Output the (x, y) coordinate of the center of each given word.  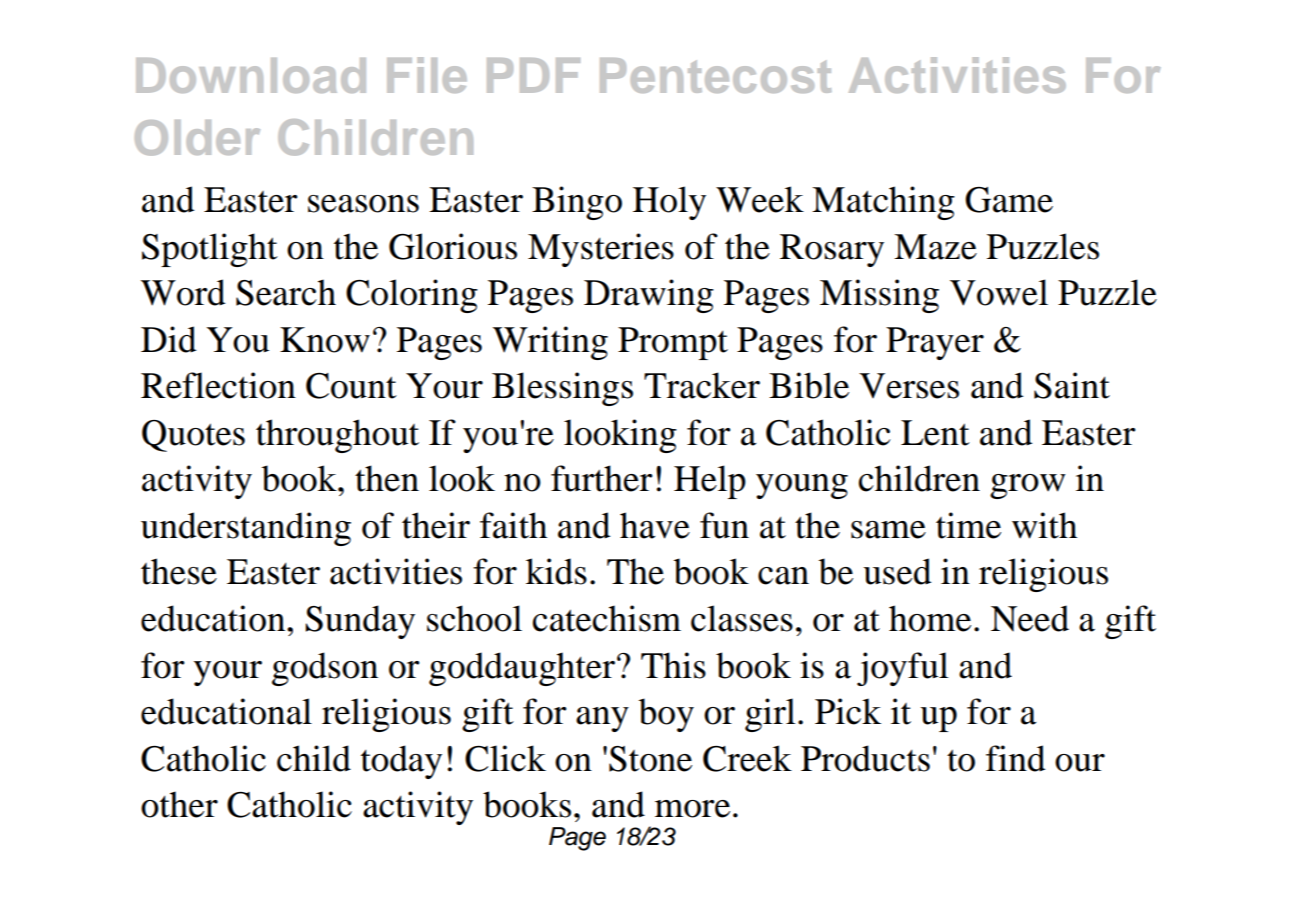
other (179, 804)
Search (286, 292)
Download (251, 75)
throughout (337, 436)
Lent (935, 433)
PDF (533, 75)
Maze (935, 247)
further (602, 478)
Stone (650, 759)
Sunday (360, 622)
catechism (607, 618)
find (1016, 758)
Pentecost (715, 75)
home (930, 618)
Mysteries (601, 250)
